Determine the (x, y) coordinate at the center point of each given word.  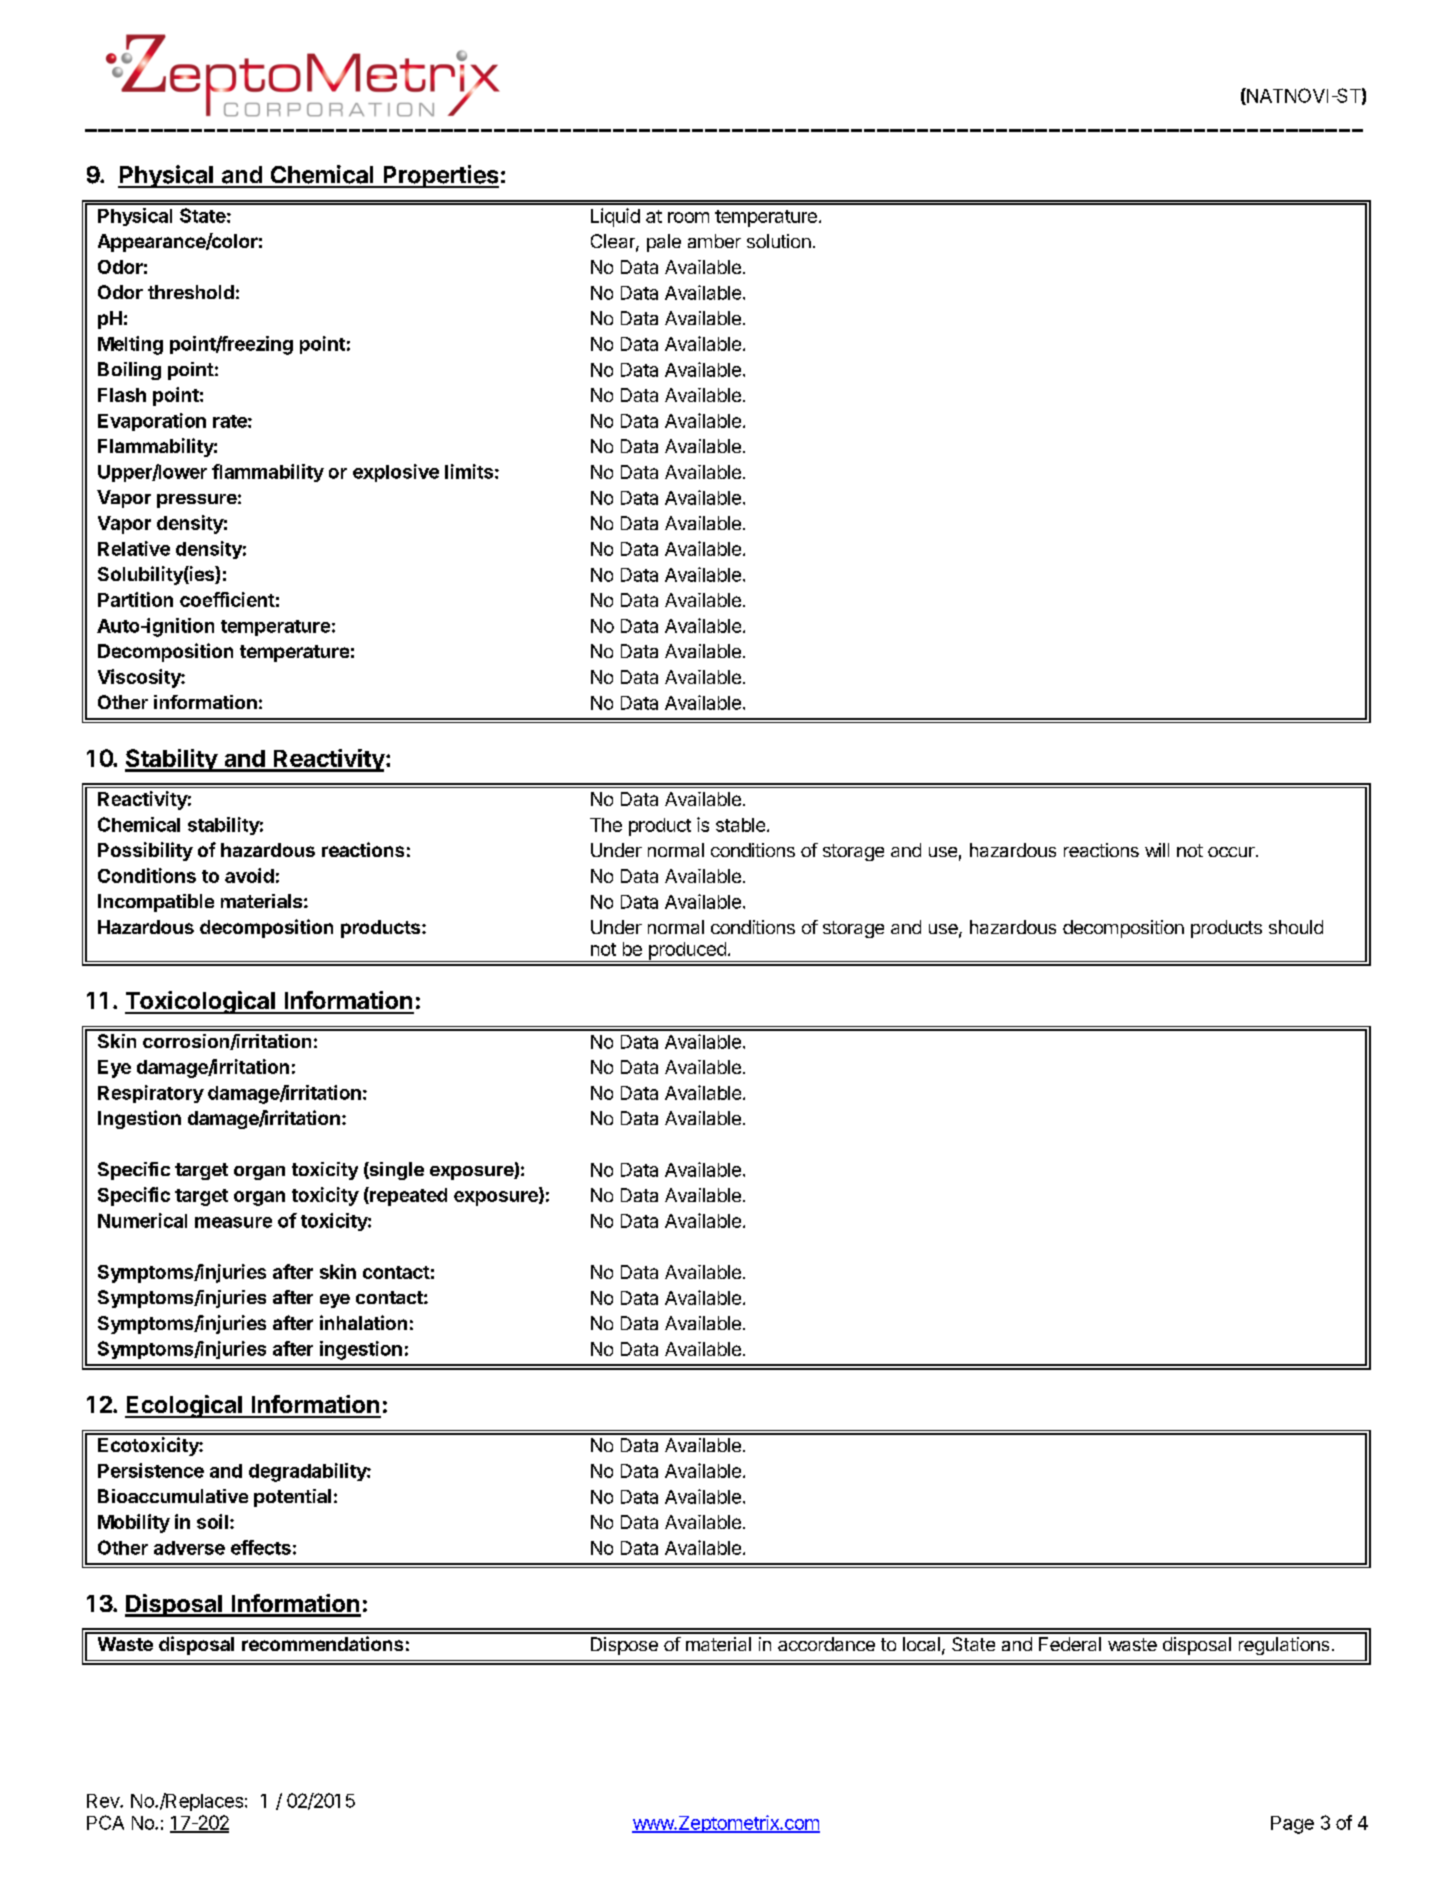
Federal (1070, 1644)
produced (687, 952)
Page (1292, 1825)
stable (742, 825)
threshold (191, 292)
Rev (104, 1801)
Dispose (624, 1646)
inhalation (363, 1322)
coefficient (227, 599)
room (688, 217)
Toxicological (201, 1002)
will (1157, 850)
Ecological (184, 1406)
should (1296, 927)
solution (779, 241)
